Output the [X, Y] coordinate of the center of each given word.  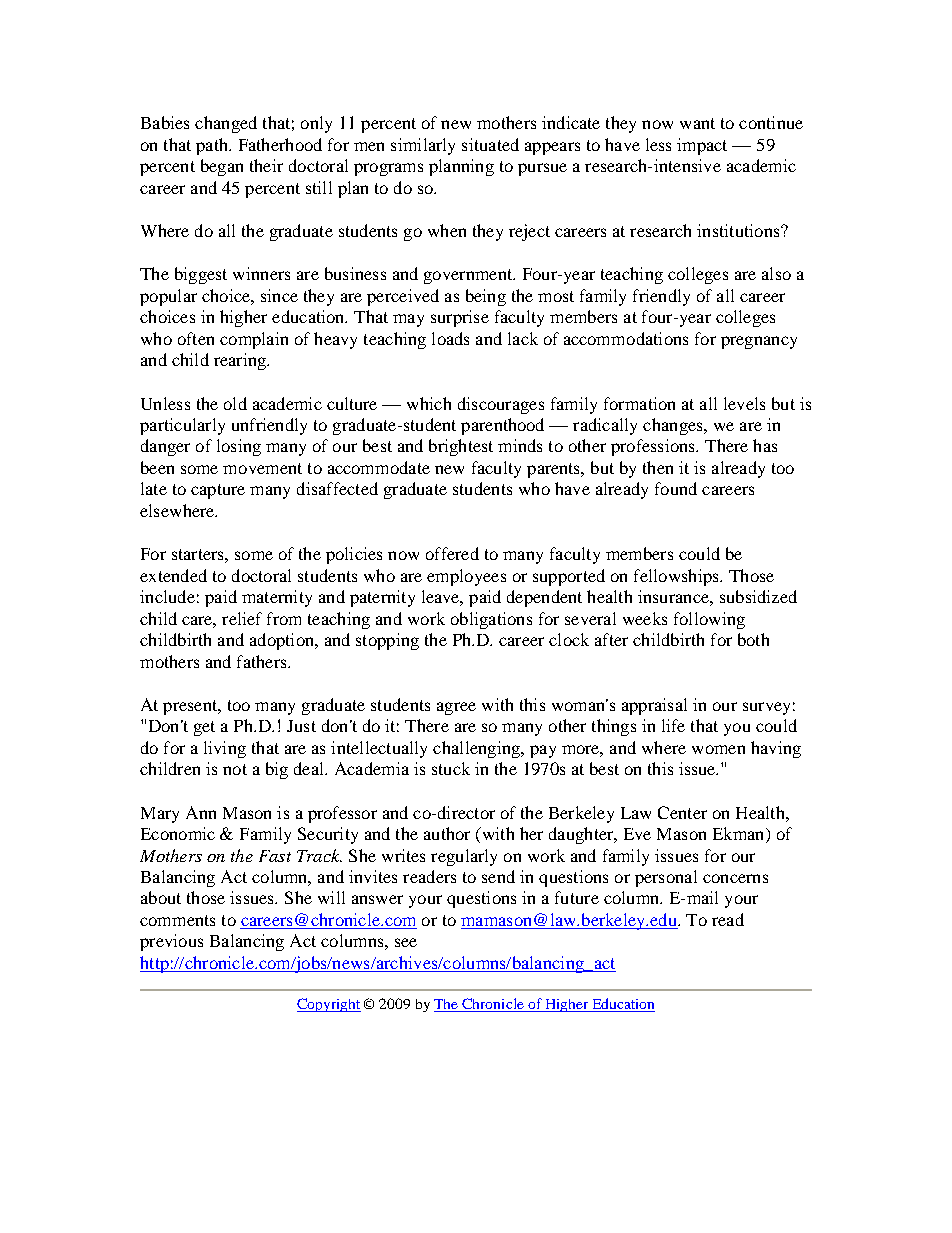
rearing [241, 361]
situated [490, 144]
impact [702, 146]
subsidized [758, 596]
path [213, 146]
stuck [451, 768]
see [406, 942]
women [718, 749]
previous [171, 942]
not [235, 769]
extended [173, 575]
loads [450, 338]
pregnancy [759, 342]
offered [452, 553]
